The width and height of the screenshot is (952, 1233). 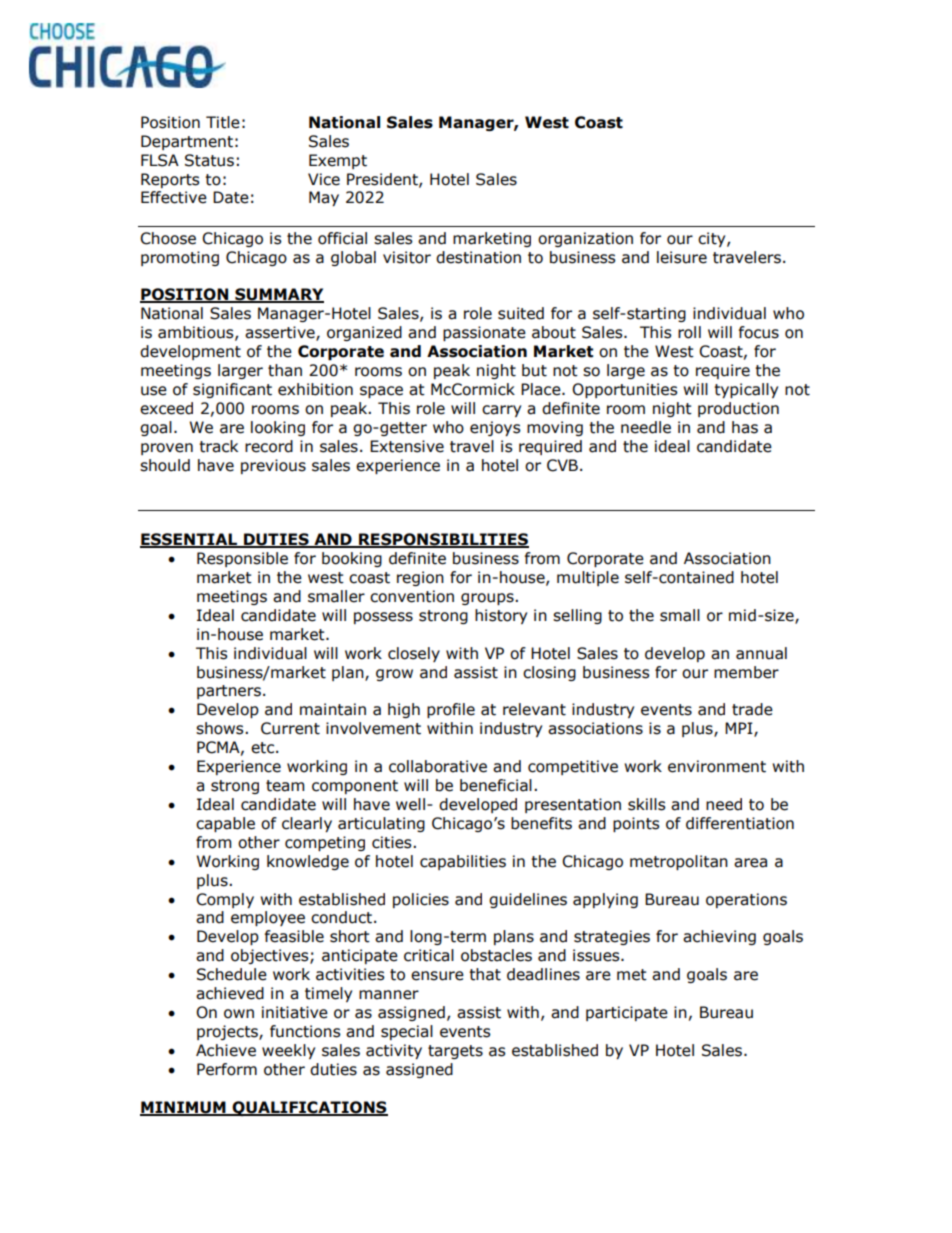 I want to click on Status, so click(x=209, y=160).
